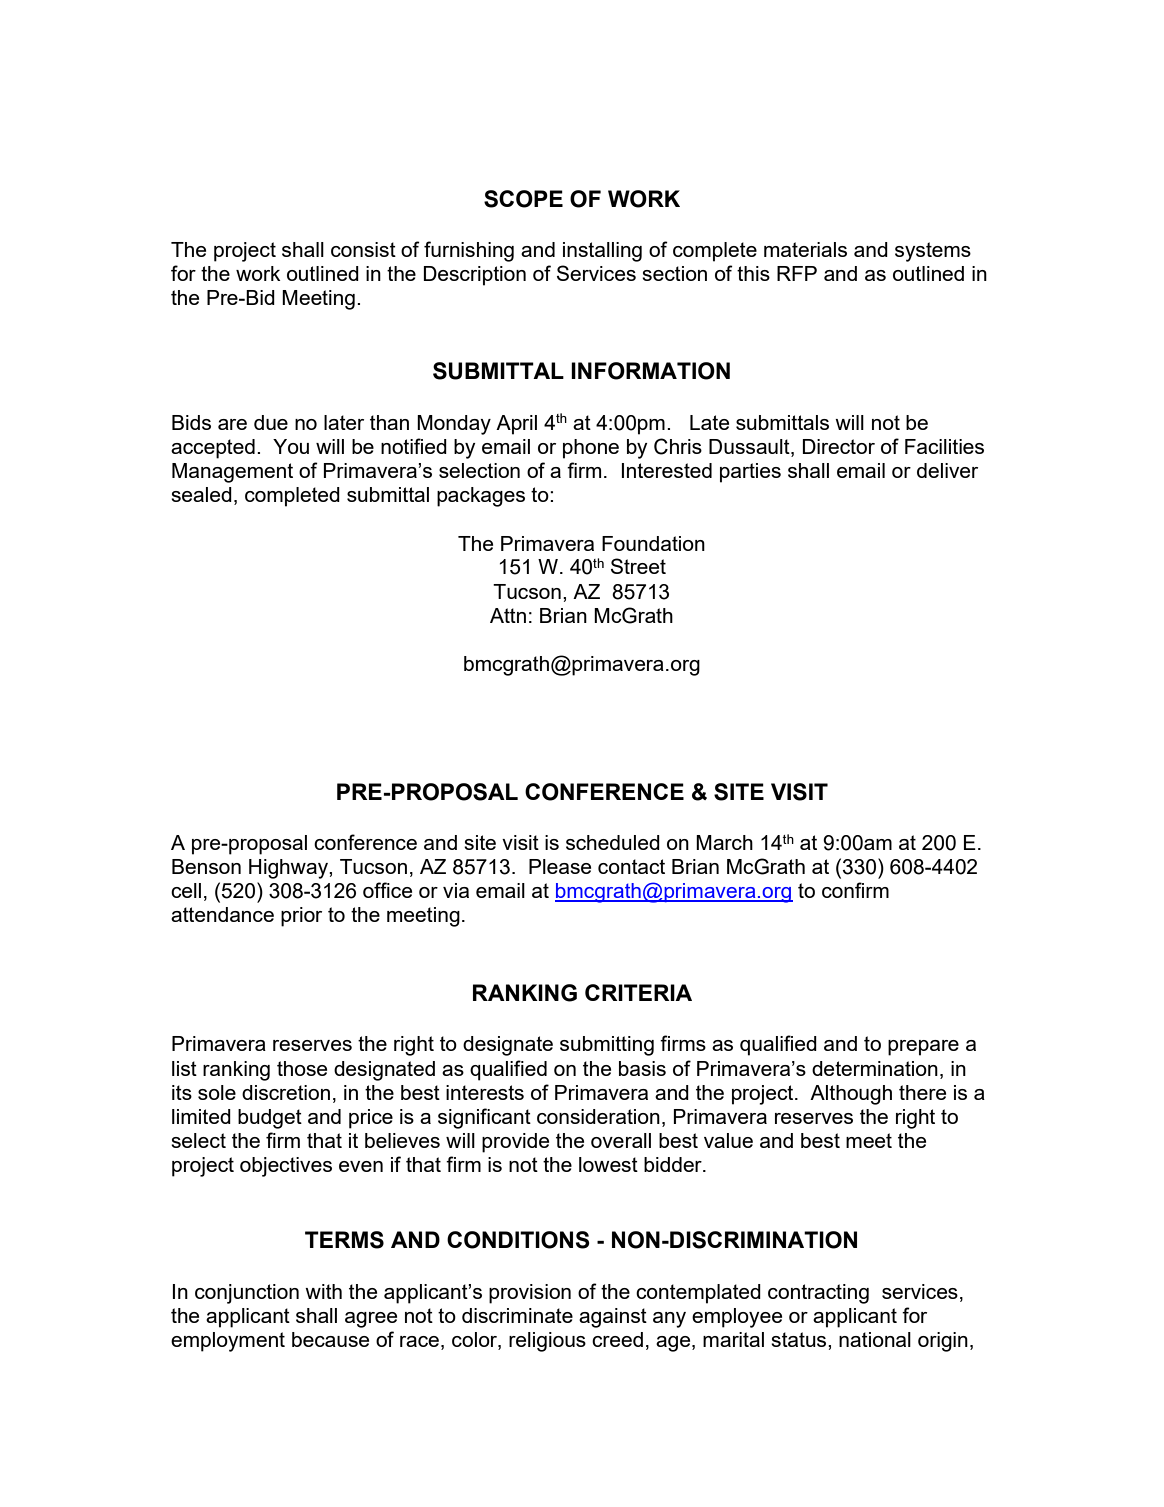  I want to click on materials, so click(805, 249).
